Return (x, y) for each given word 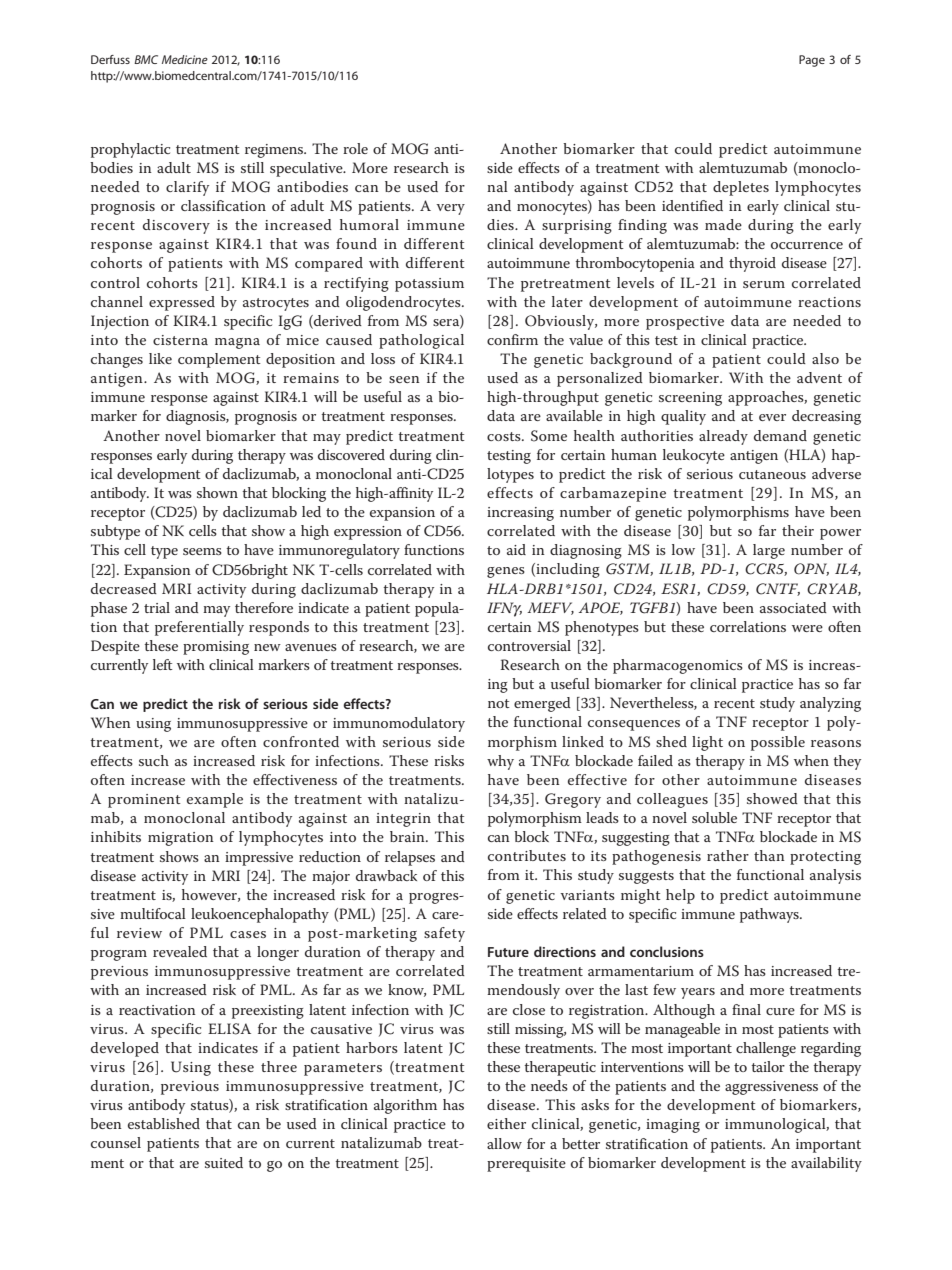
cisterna (180, 340)
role (355, 148)
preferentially (199, 628)
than (769, 855)
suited (224, 1162)
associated (793, 607)
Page (812, 61)
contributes (527, 855)
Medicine (185, 59)
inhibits (116, 836)
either (506, 1123)
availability (826, 1164)
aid (516, 549)
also (825, 358)
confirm (512, 339)
